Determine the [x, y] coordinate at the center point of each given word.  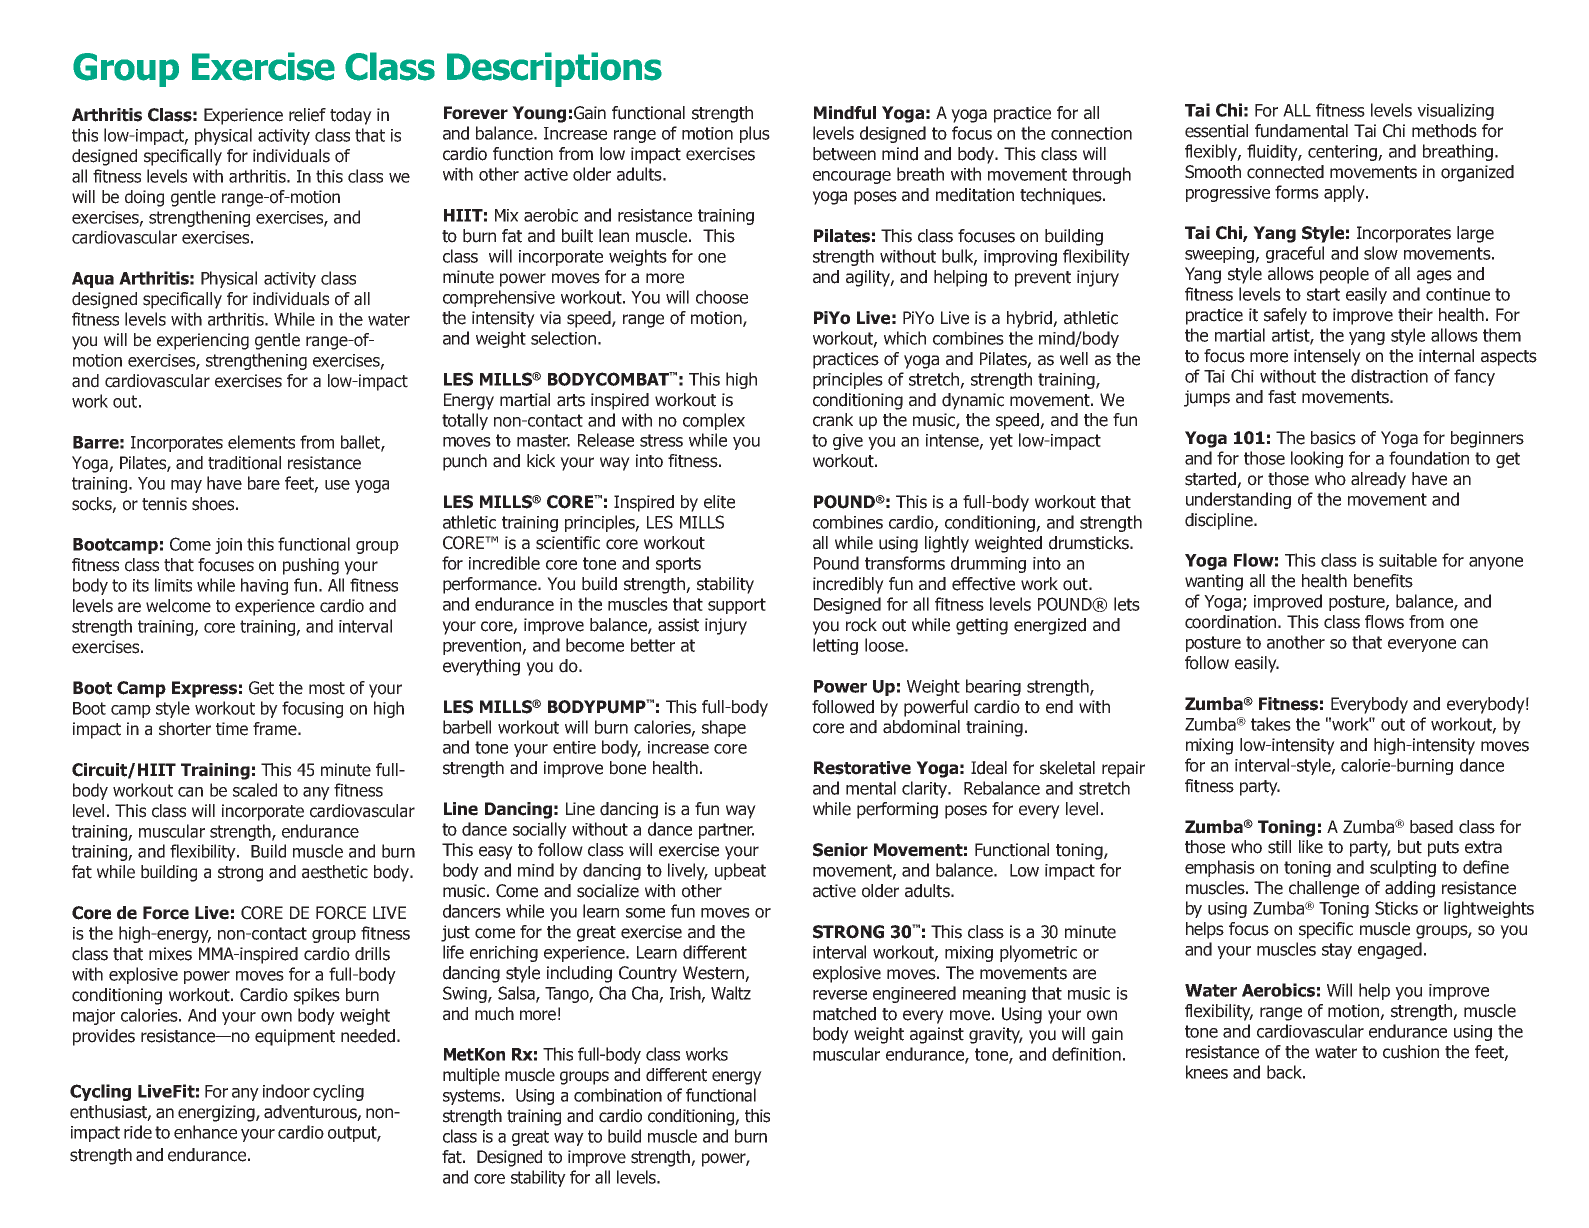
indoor [286, 1091]
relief [307, 115]
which [905, 338]
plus [755, 134]
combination [618, 1095]
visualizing [1455, 111]
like [1311, 847]
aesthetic [335, 872]
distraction [1389, 376]
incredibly [848, 585]
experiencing [203, 341]
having [264, 586]
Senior [840, 850]
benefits [1383, 581]
